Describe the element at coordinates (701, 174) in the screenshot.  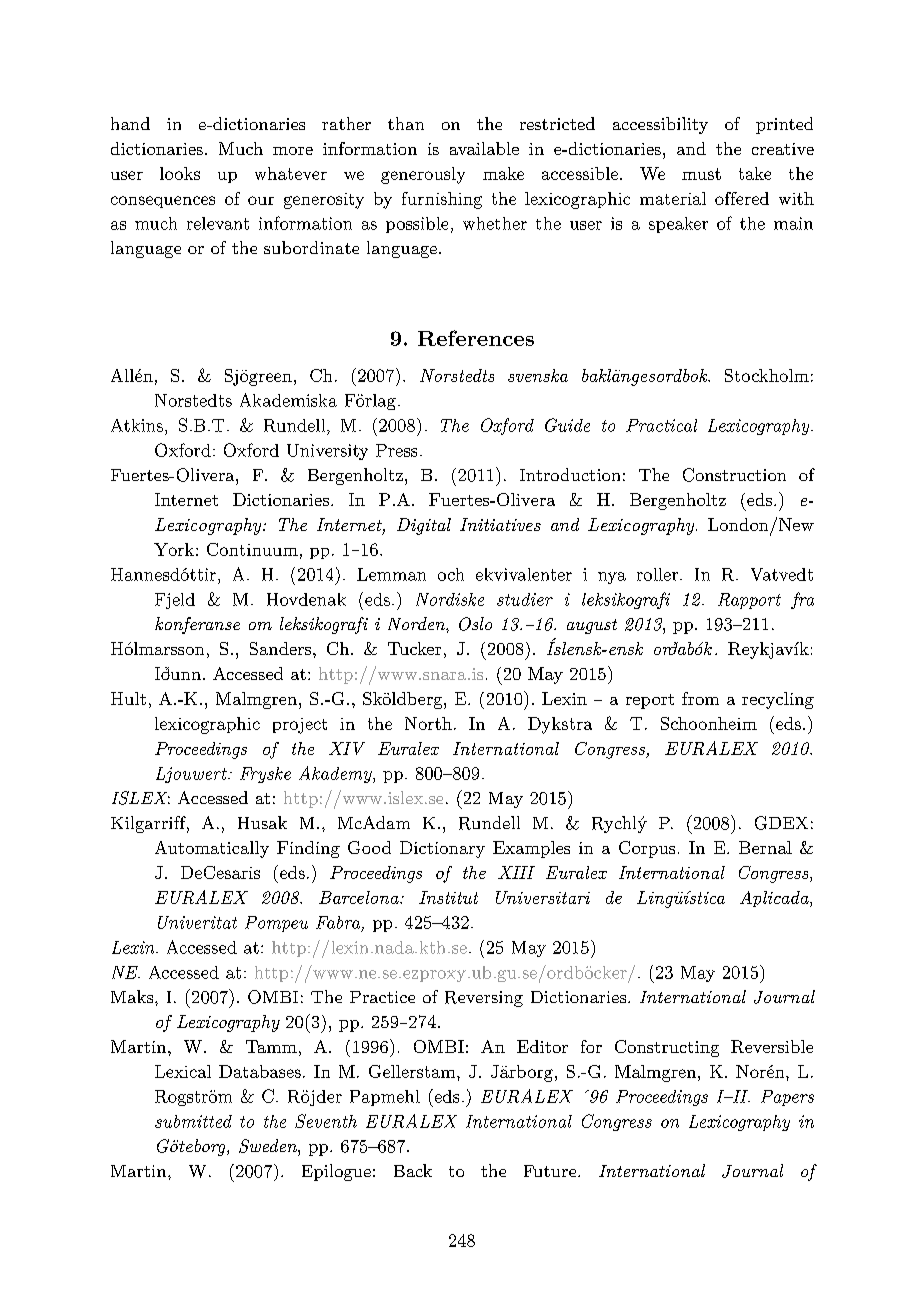
I see `must` at that location.
